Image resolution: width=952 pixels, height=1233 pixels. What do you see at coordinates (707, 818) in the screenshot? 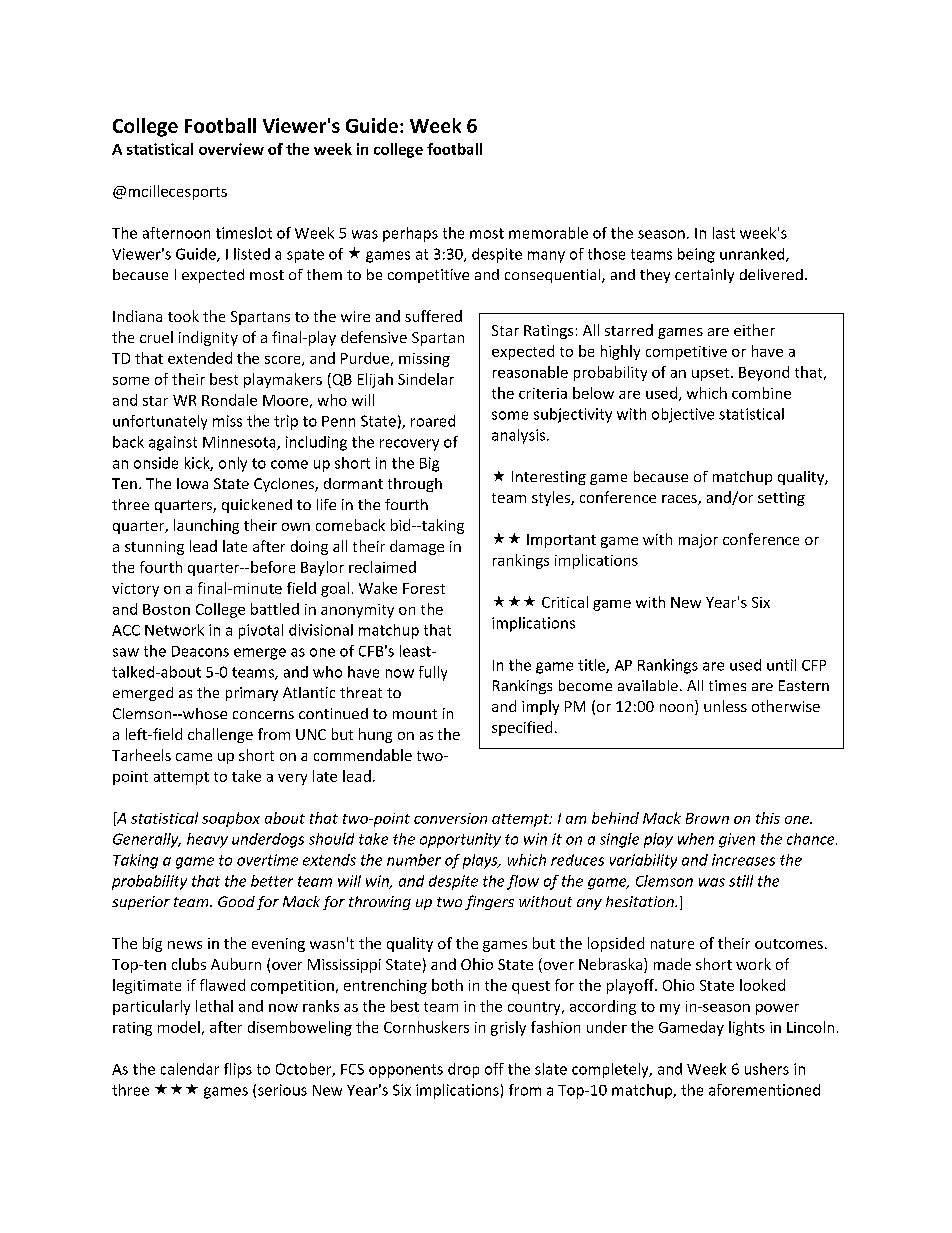
I see `Brown` at bounding box center [707, 818].
